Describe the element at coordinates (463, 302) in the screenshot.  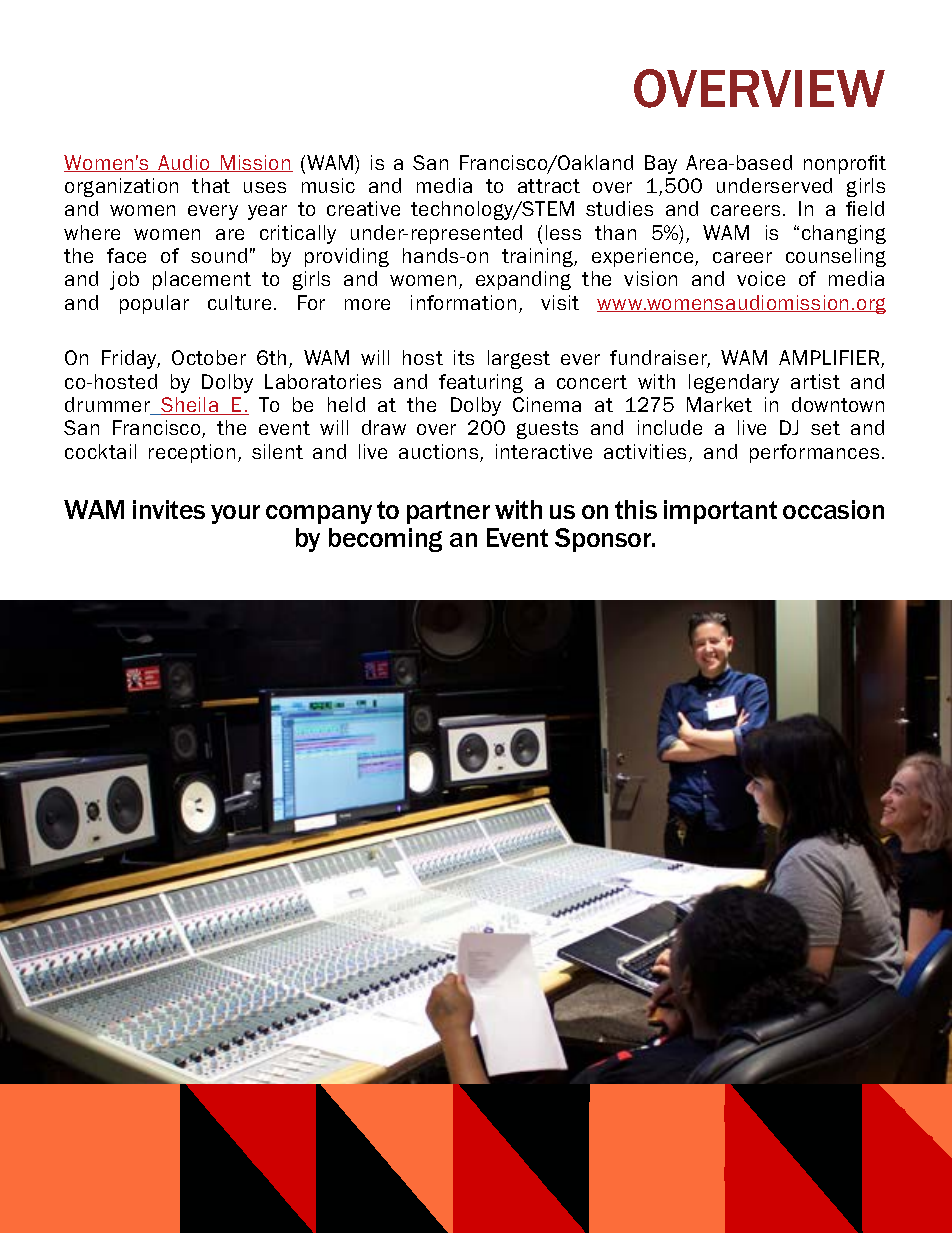
I see `information` at that location.
